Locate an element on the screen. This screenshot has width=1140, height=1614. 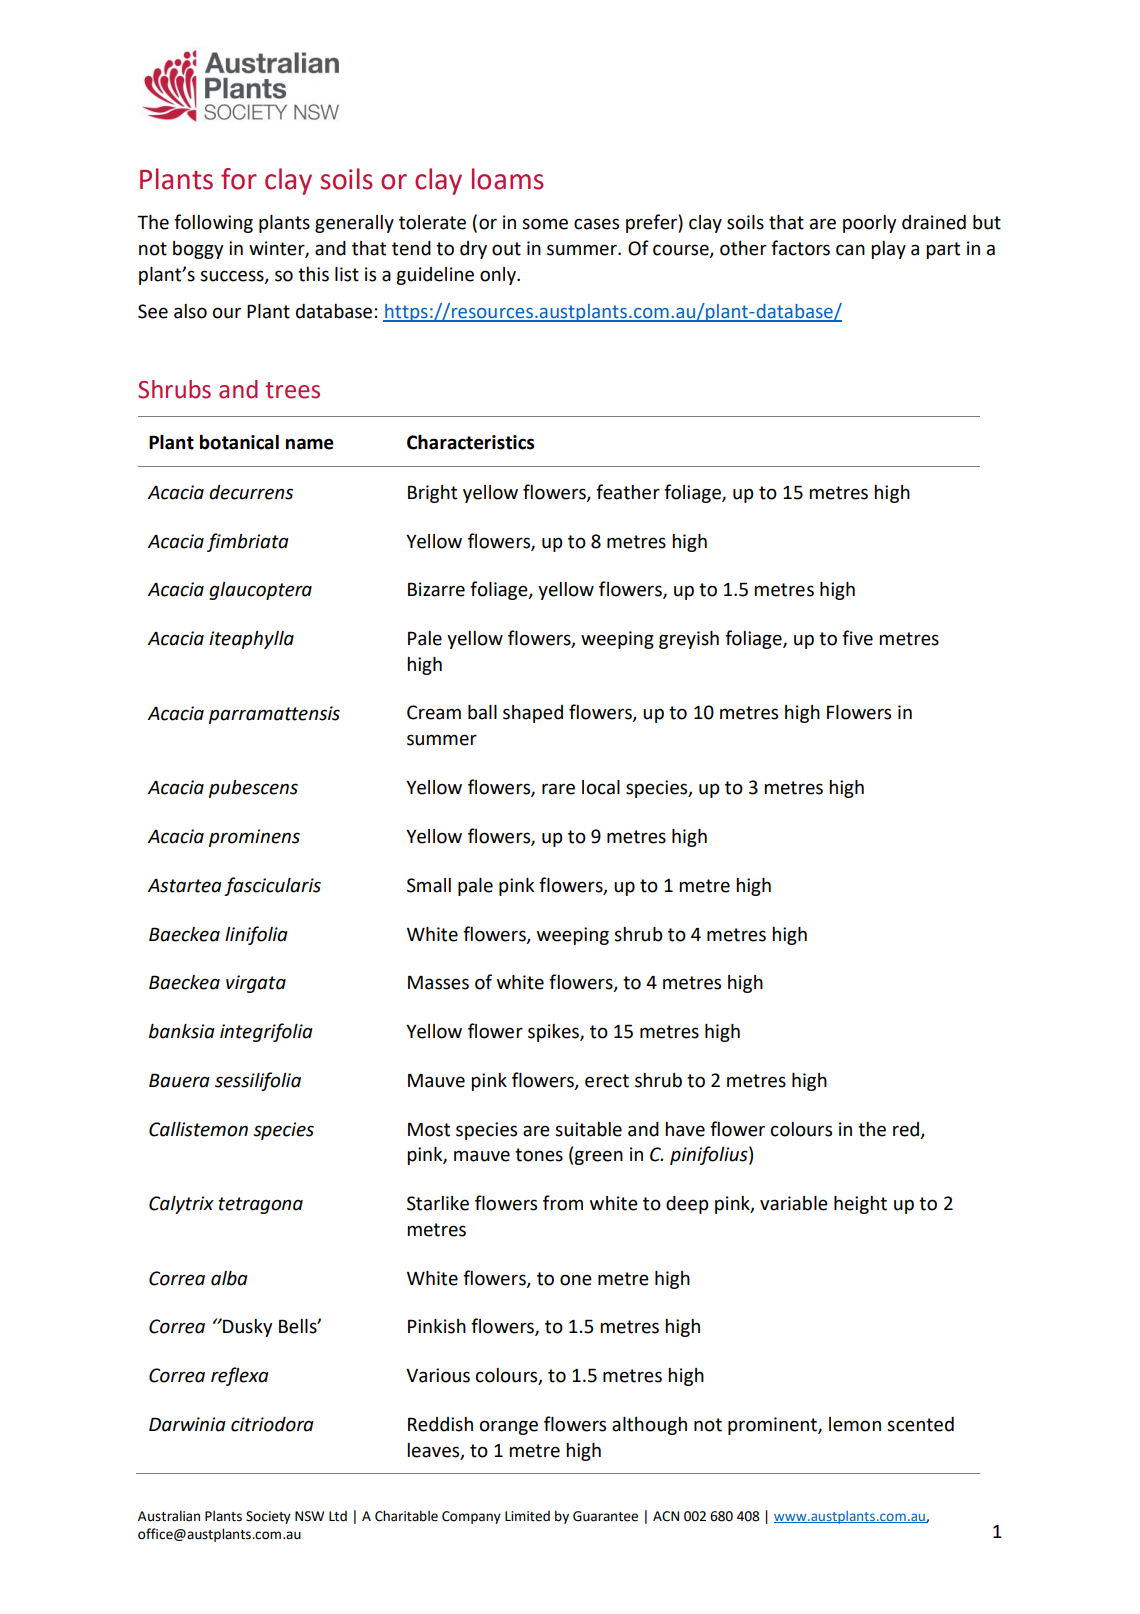
rare is located at coordinates (558, 789).
